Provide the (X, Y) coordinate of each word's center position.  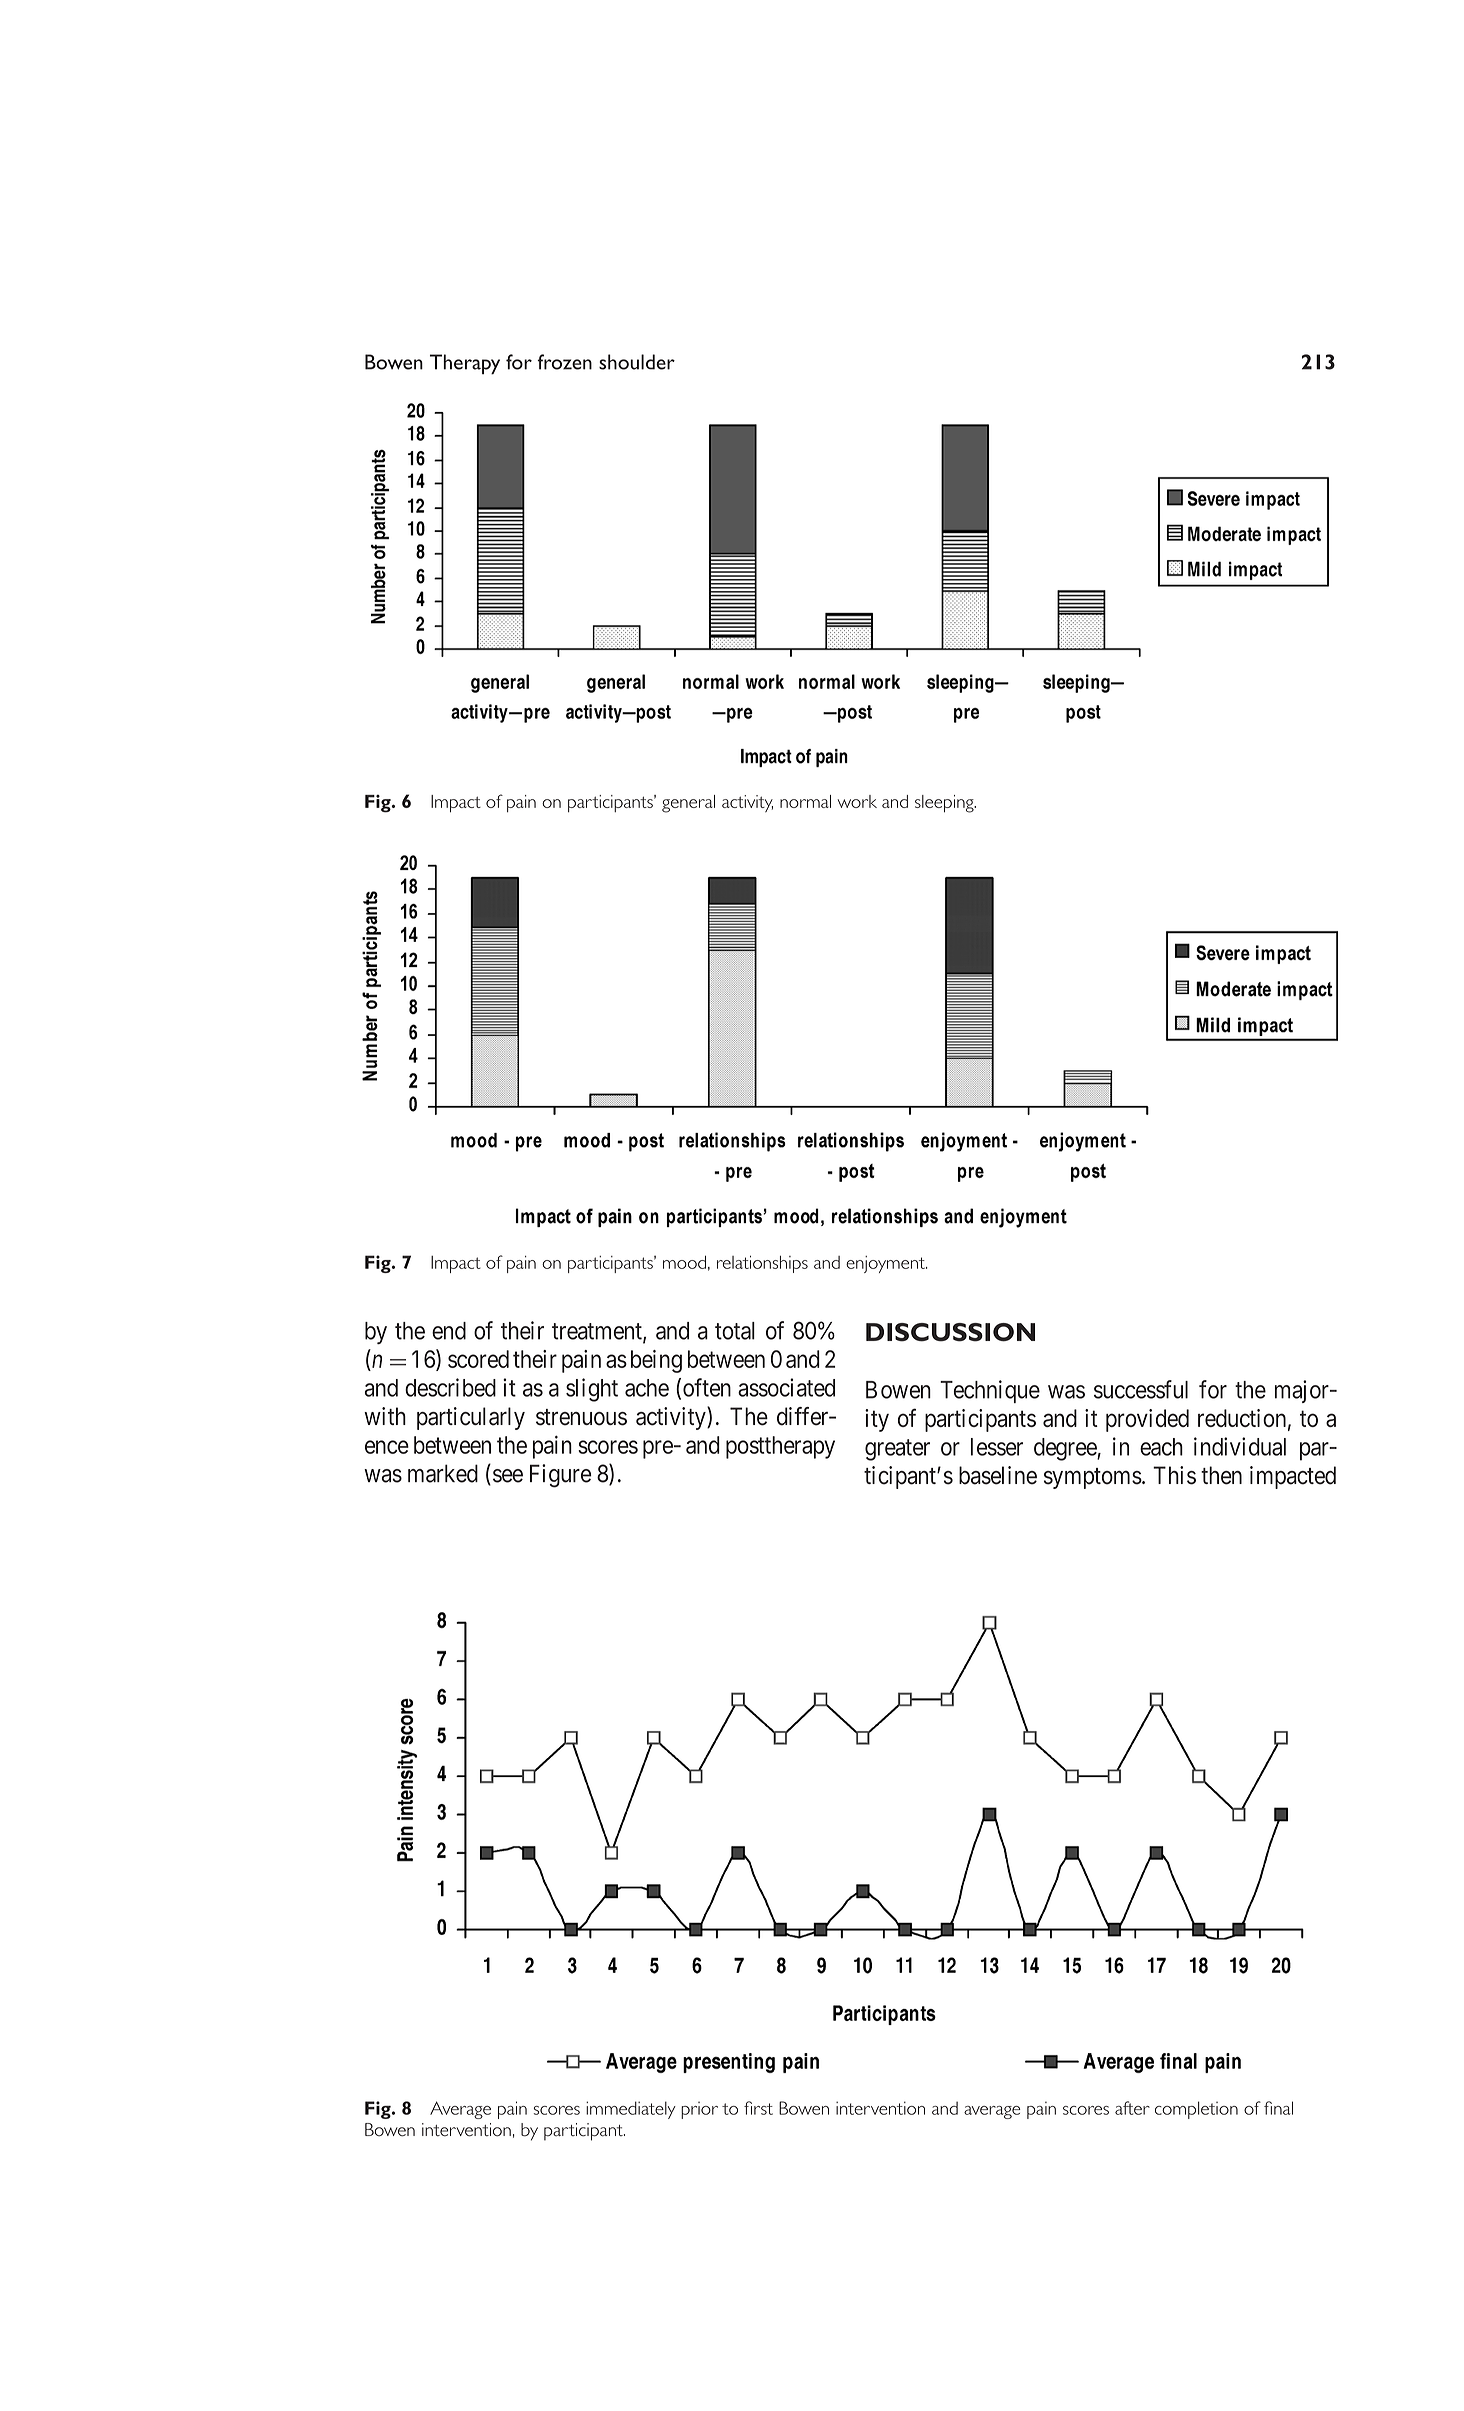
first (758, 2108)
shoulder (637, 362)
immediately (631, 2110)
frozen (564, 362)
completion (1196, 2110)
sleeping (945, 804)
